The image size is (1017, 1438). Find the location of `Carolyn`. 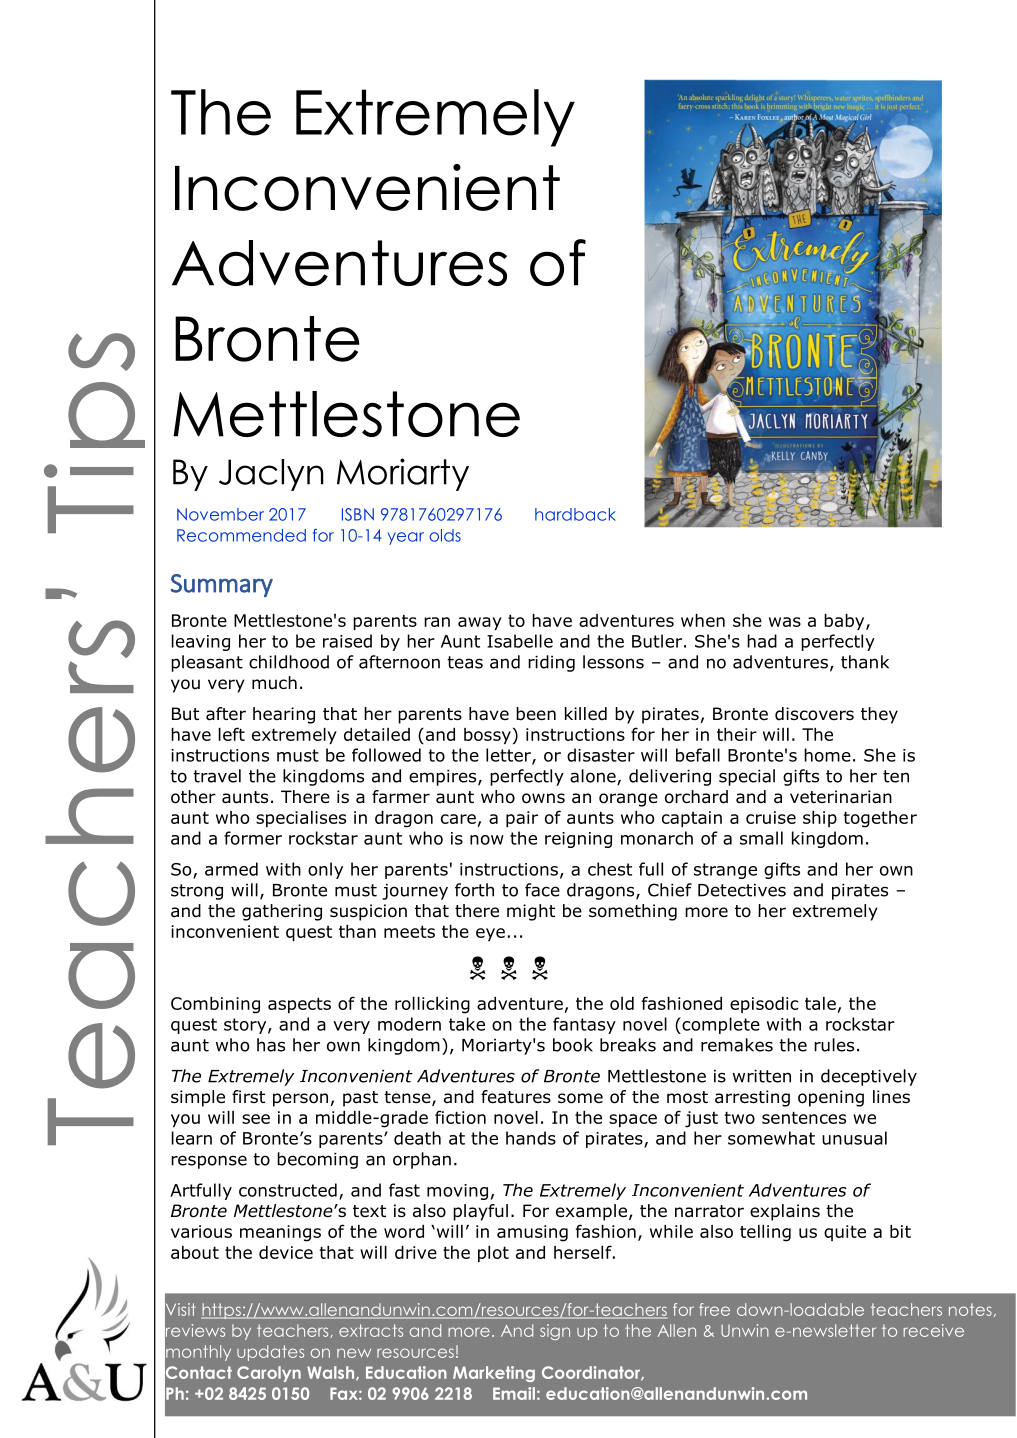

Carolyn is located at coordinates (269, 1374).
